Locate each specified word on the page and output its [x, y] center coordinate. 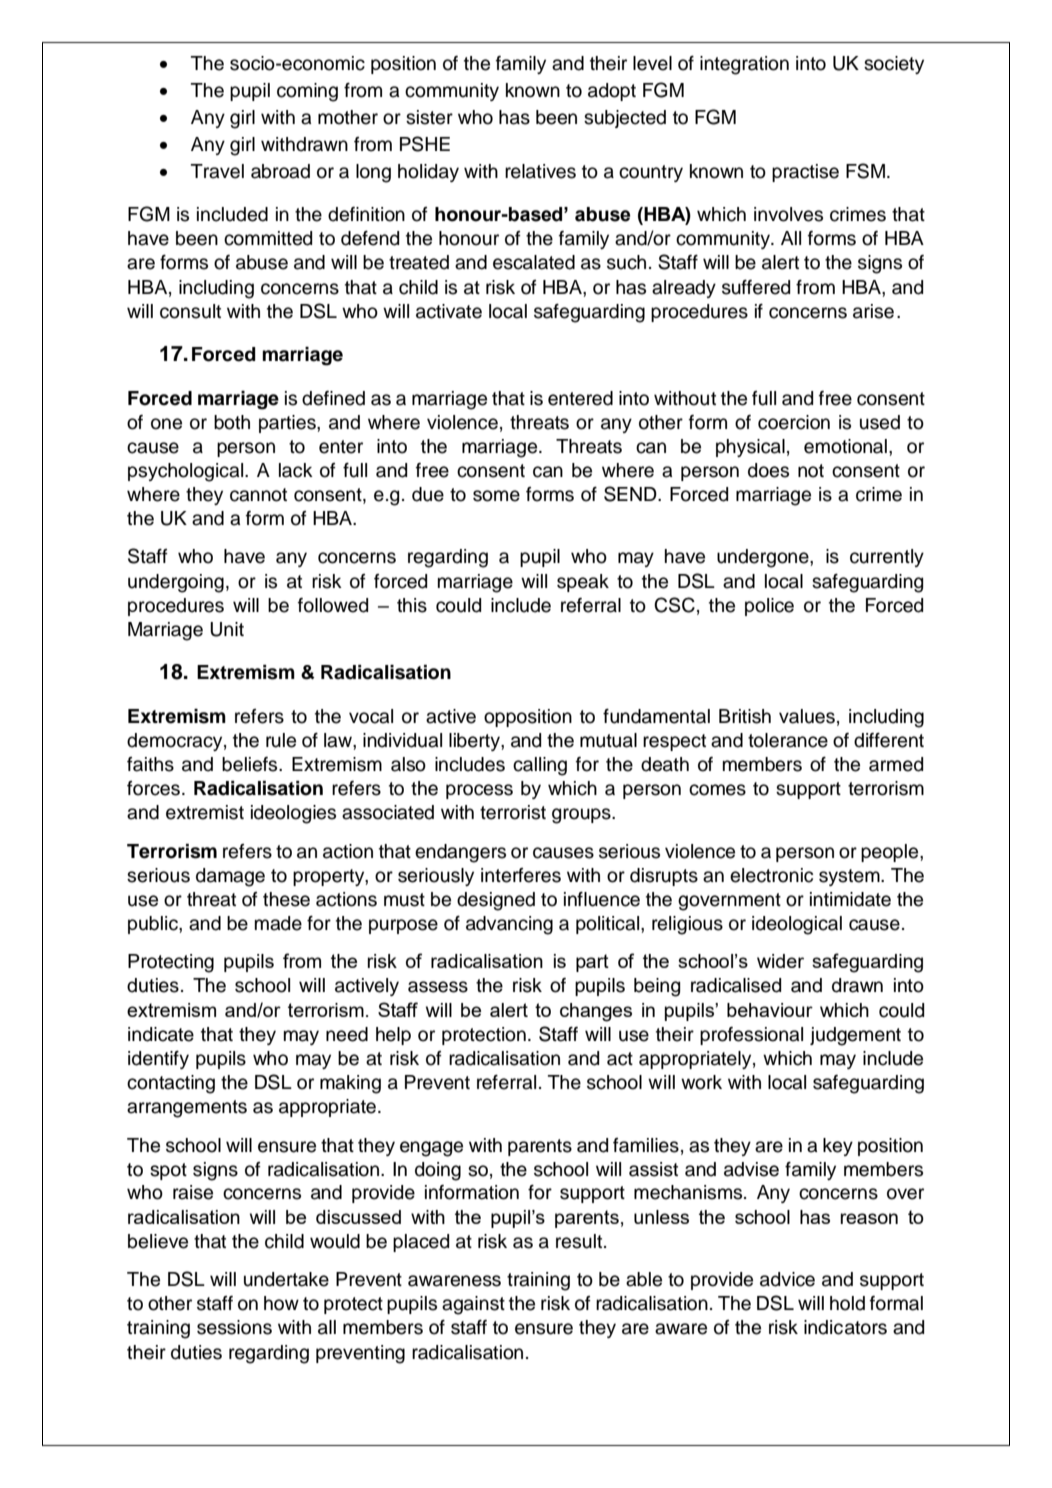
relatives [540, 171]
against [473, 1305]
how [281, 1303]
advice [787, 1279]
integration [744, 65]
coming [307, 92]
